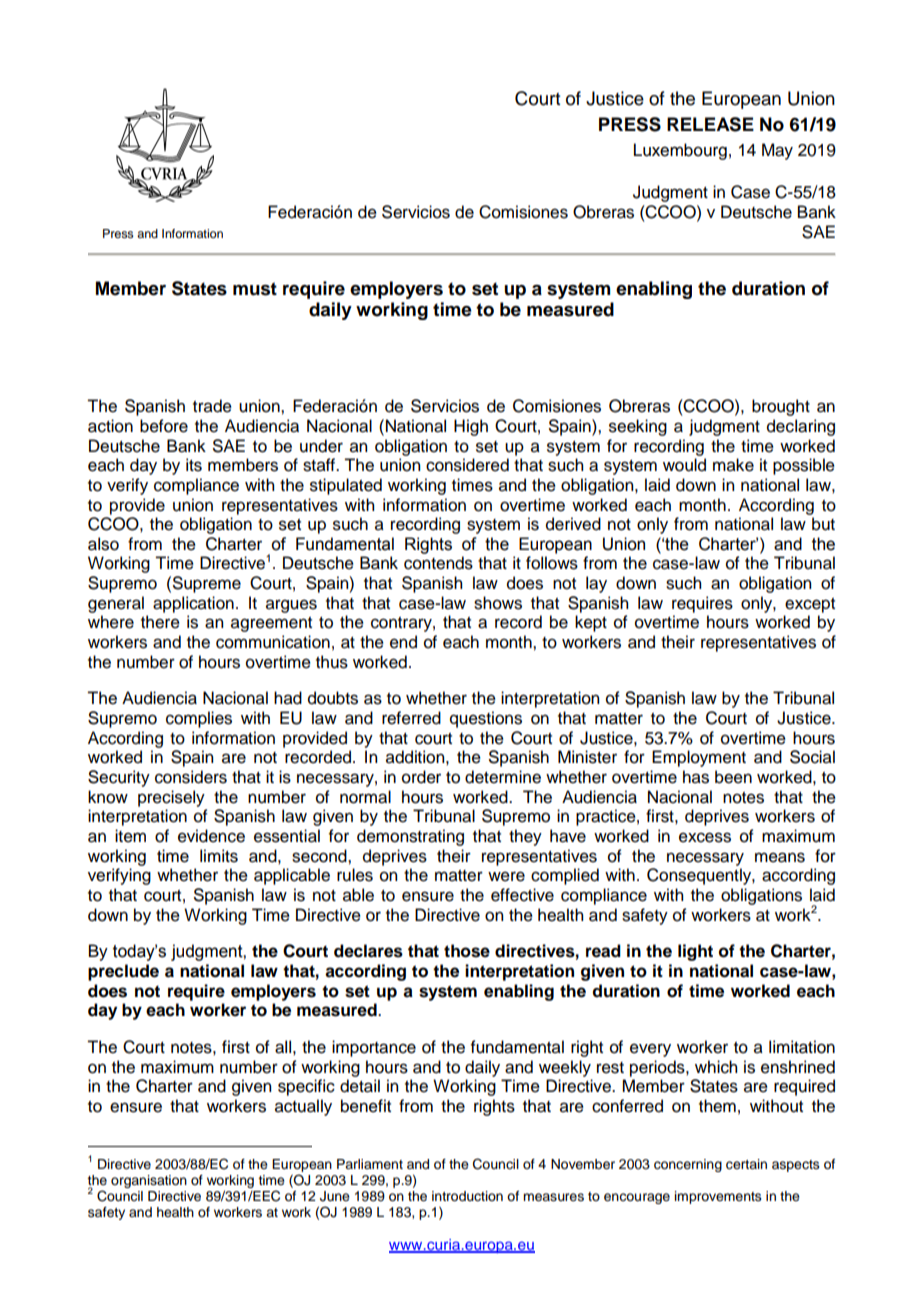 The width and height of the page is (924, 1308). Describe the element at coordinates (746, 1164) in the page. I see `certain` at that location.
